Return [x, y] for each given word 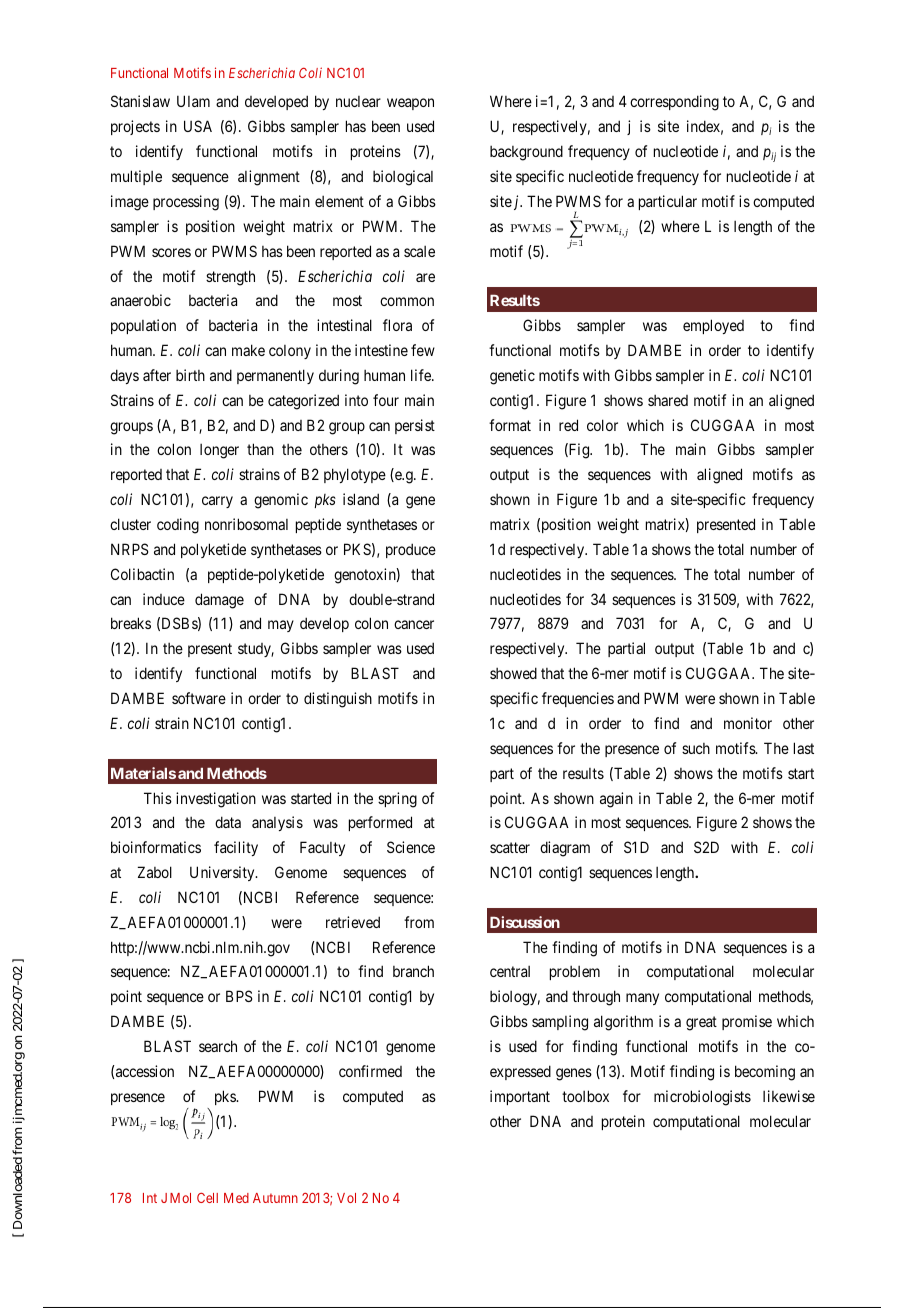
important [520, 1097]
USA [198, 126]
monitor [748, 723]
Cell [207, 1198]
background [526, 153]
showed [513, 673]
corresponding [674, 103]
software [199, 698]
